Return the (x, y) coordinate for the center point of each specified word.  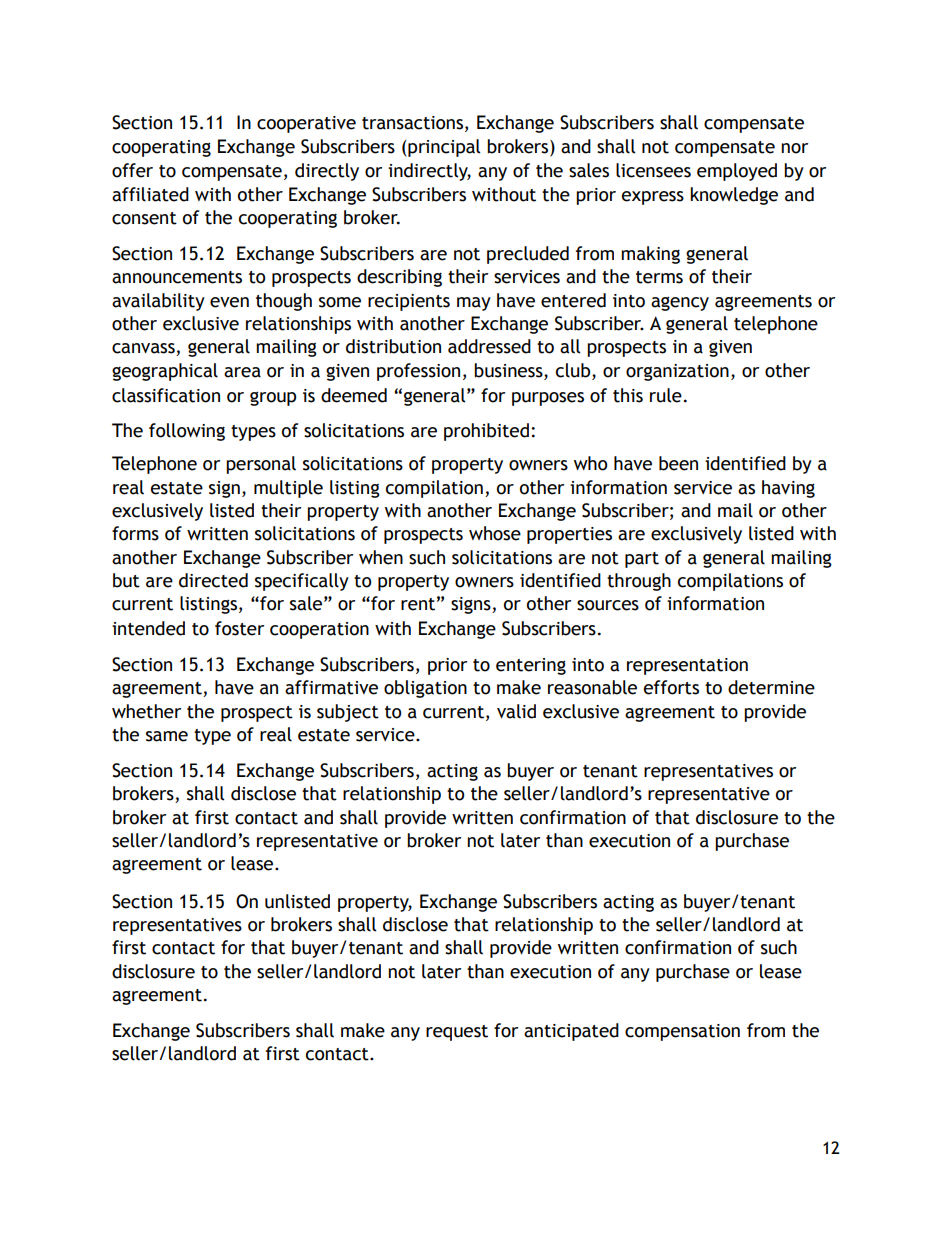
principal (443, 148)
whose (495, 533)
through (639, 582)
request (457, 1033)
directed (213, 580)
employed (737, 172)
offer (132, 170)
